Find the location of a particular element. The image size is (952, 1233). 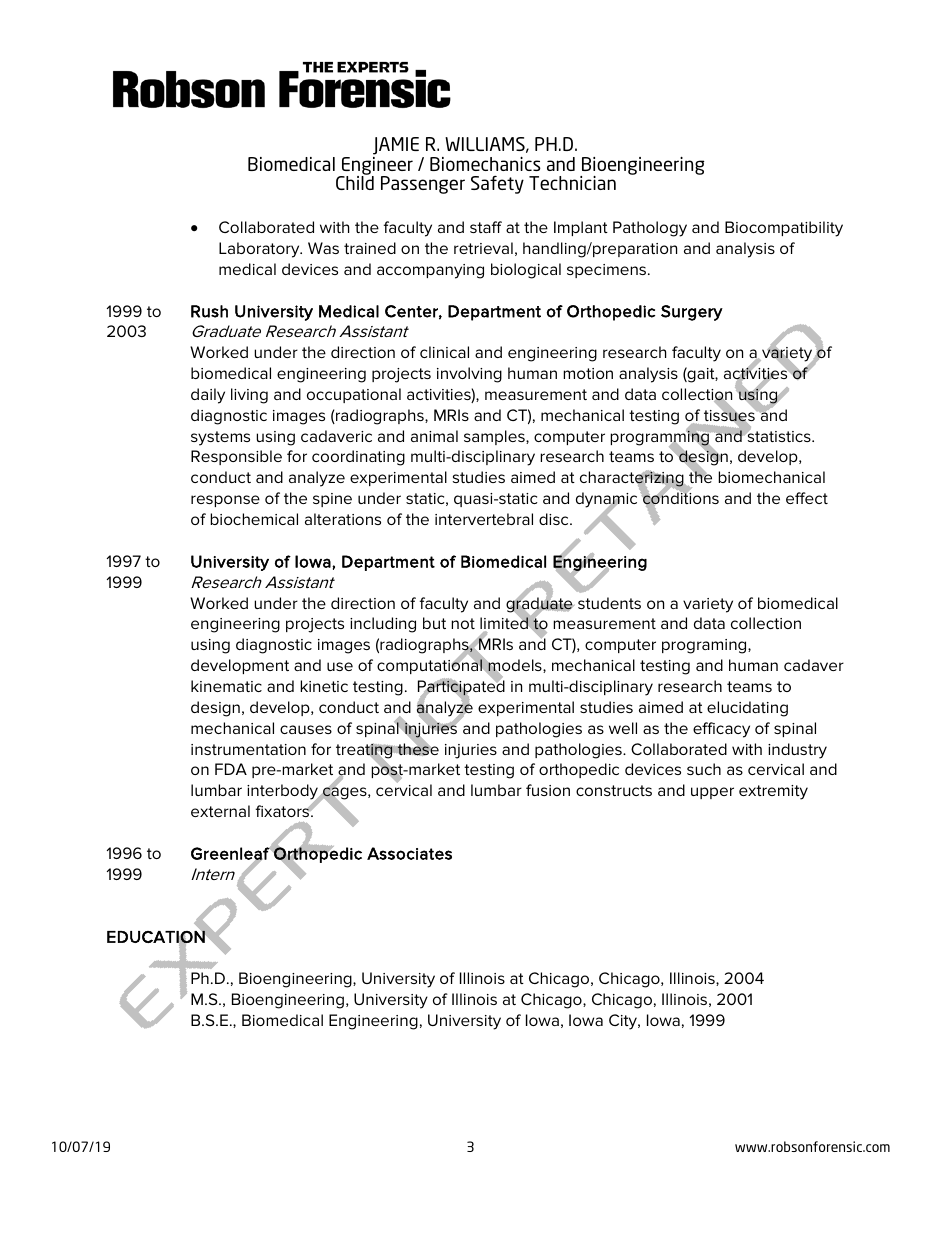

kinetic is located at coordinates (324, 686).
